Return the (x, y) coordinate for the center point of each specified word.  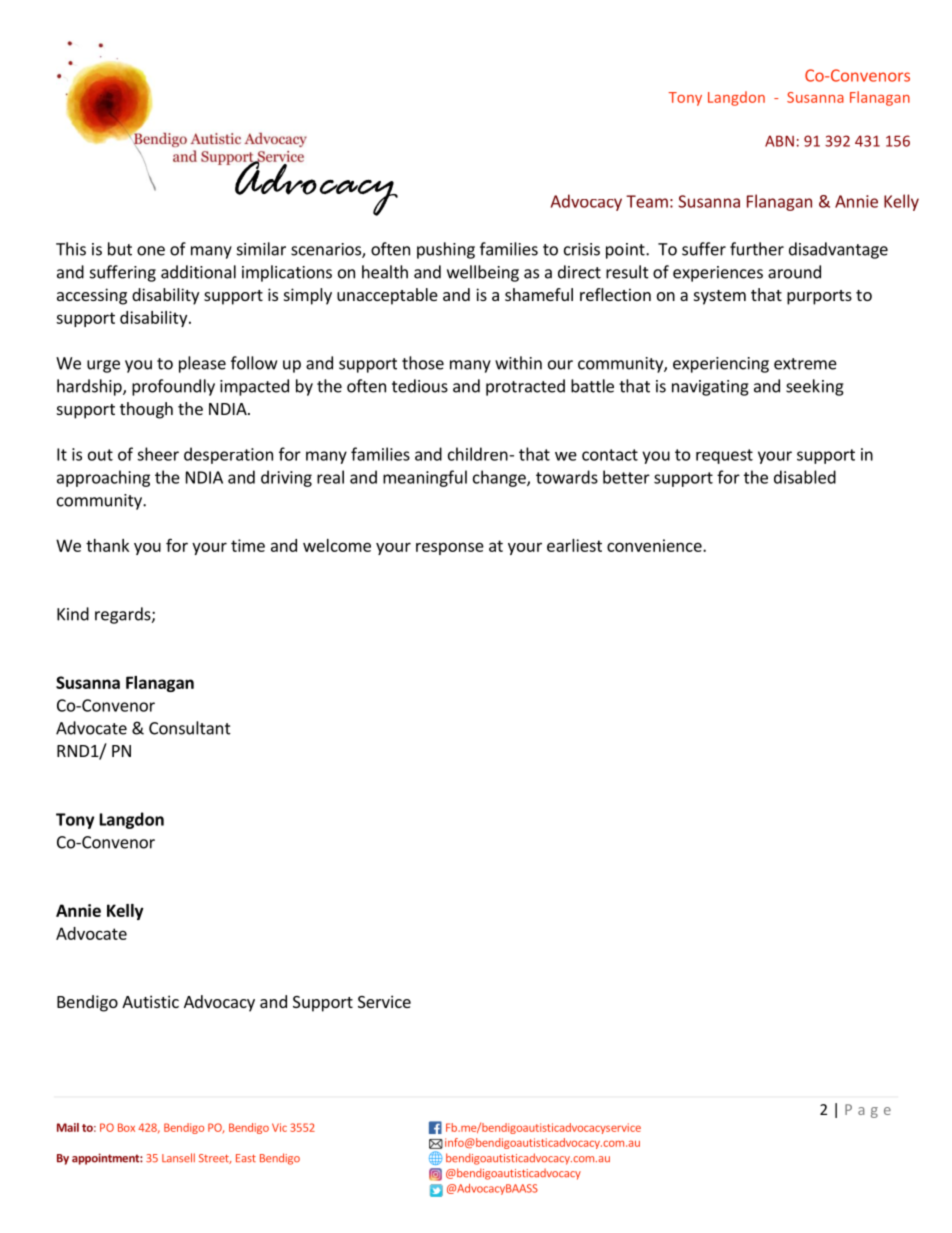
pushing (446, 250)
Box (126, 1127)
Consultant (190, 728)
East (246, 1158)
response (450, 548)
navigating (710, 388)
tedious (420, 386)
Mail (68, 1127)
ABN (779, 141)
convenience (655, 545)
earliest (574, 545)
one (151, 251)
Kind (73, 614)
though (146, 410)
